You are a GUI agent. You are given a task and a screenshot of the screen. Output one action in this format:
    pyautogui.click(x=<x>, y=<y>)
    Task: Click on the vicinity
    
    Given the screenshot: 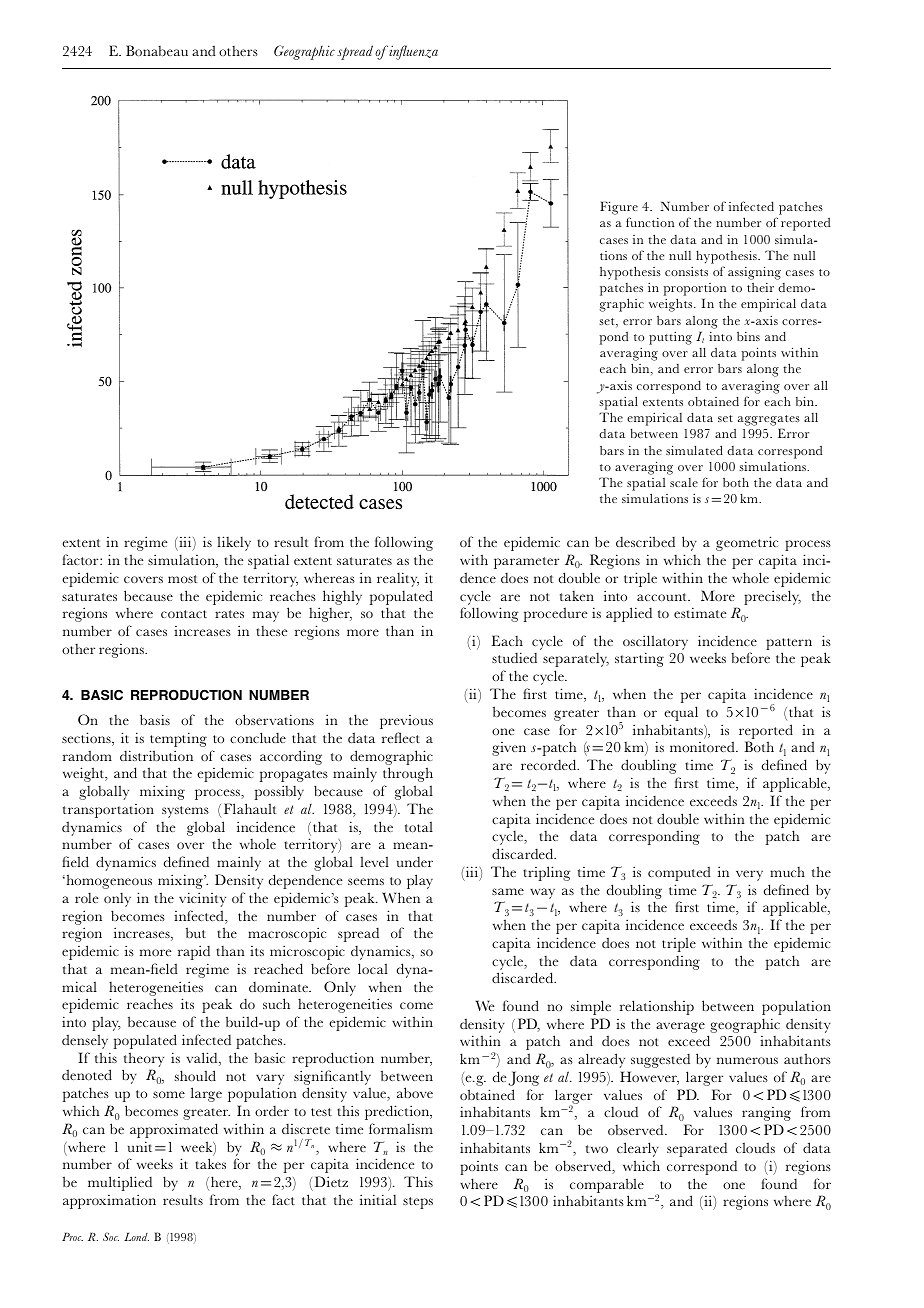 What is the action you would take?
    pyautogui.click(x=202, y=899)
